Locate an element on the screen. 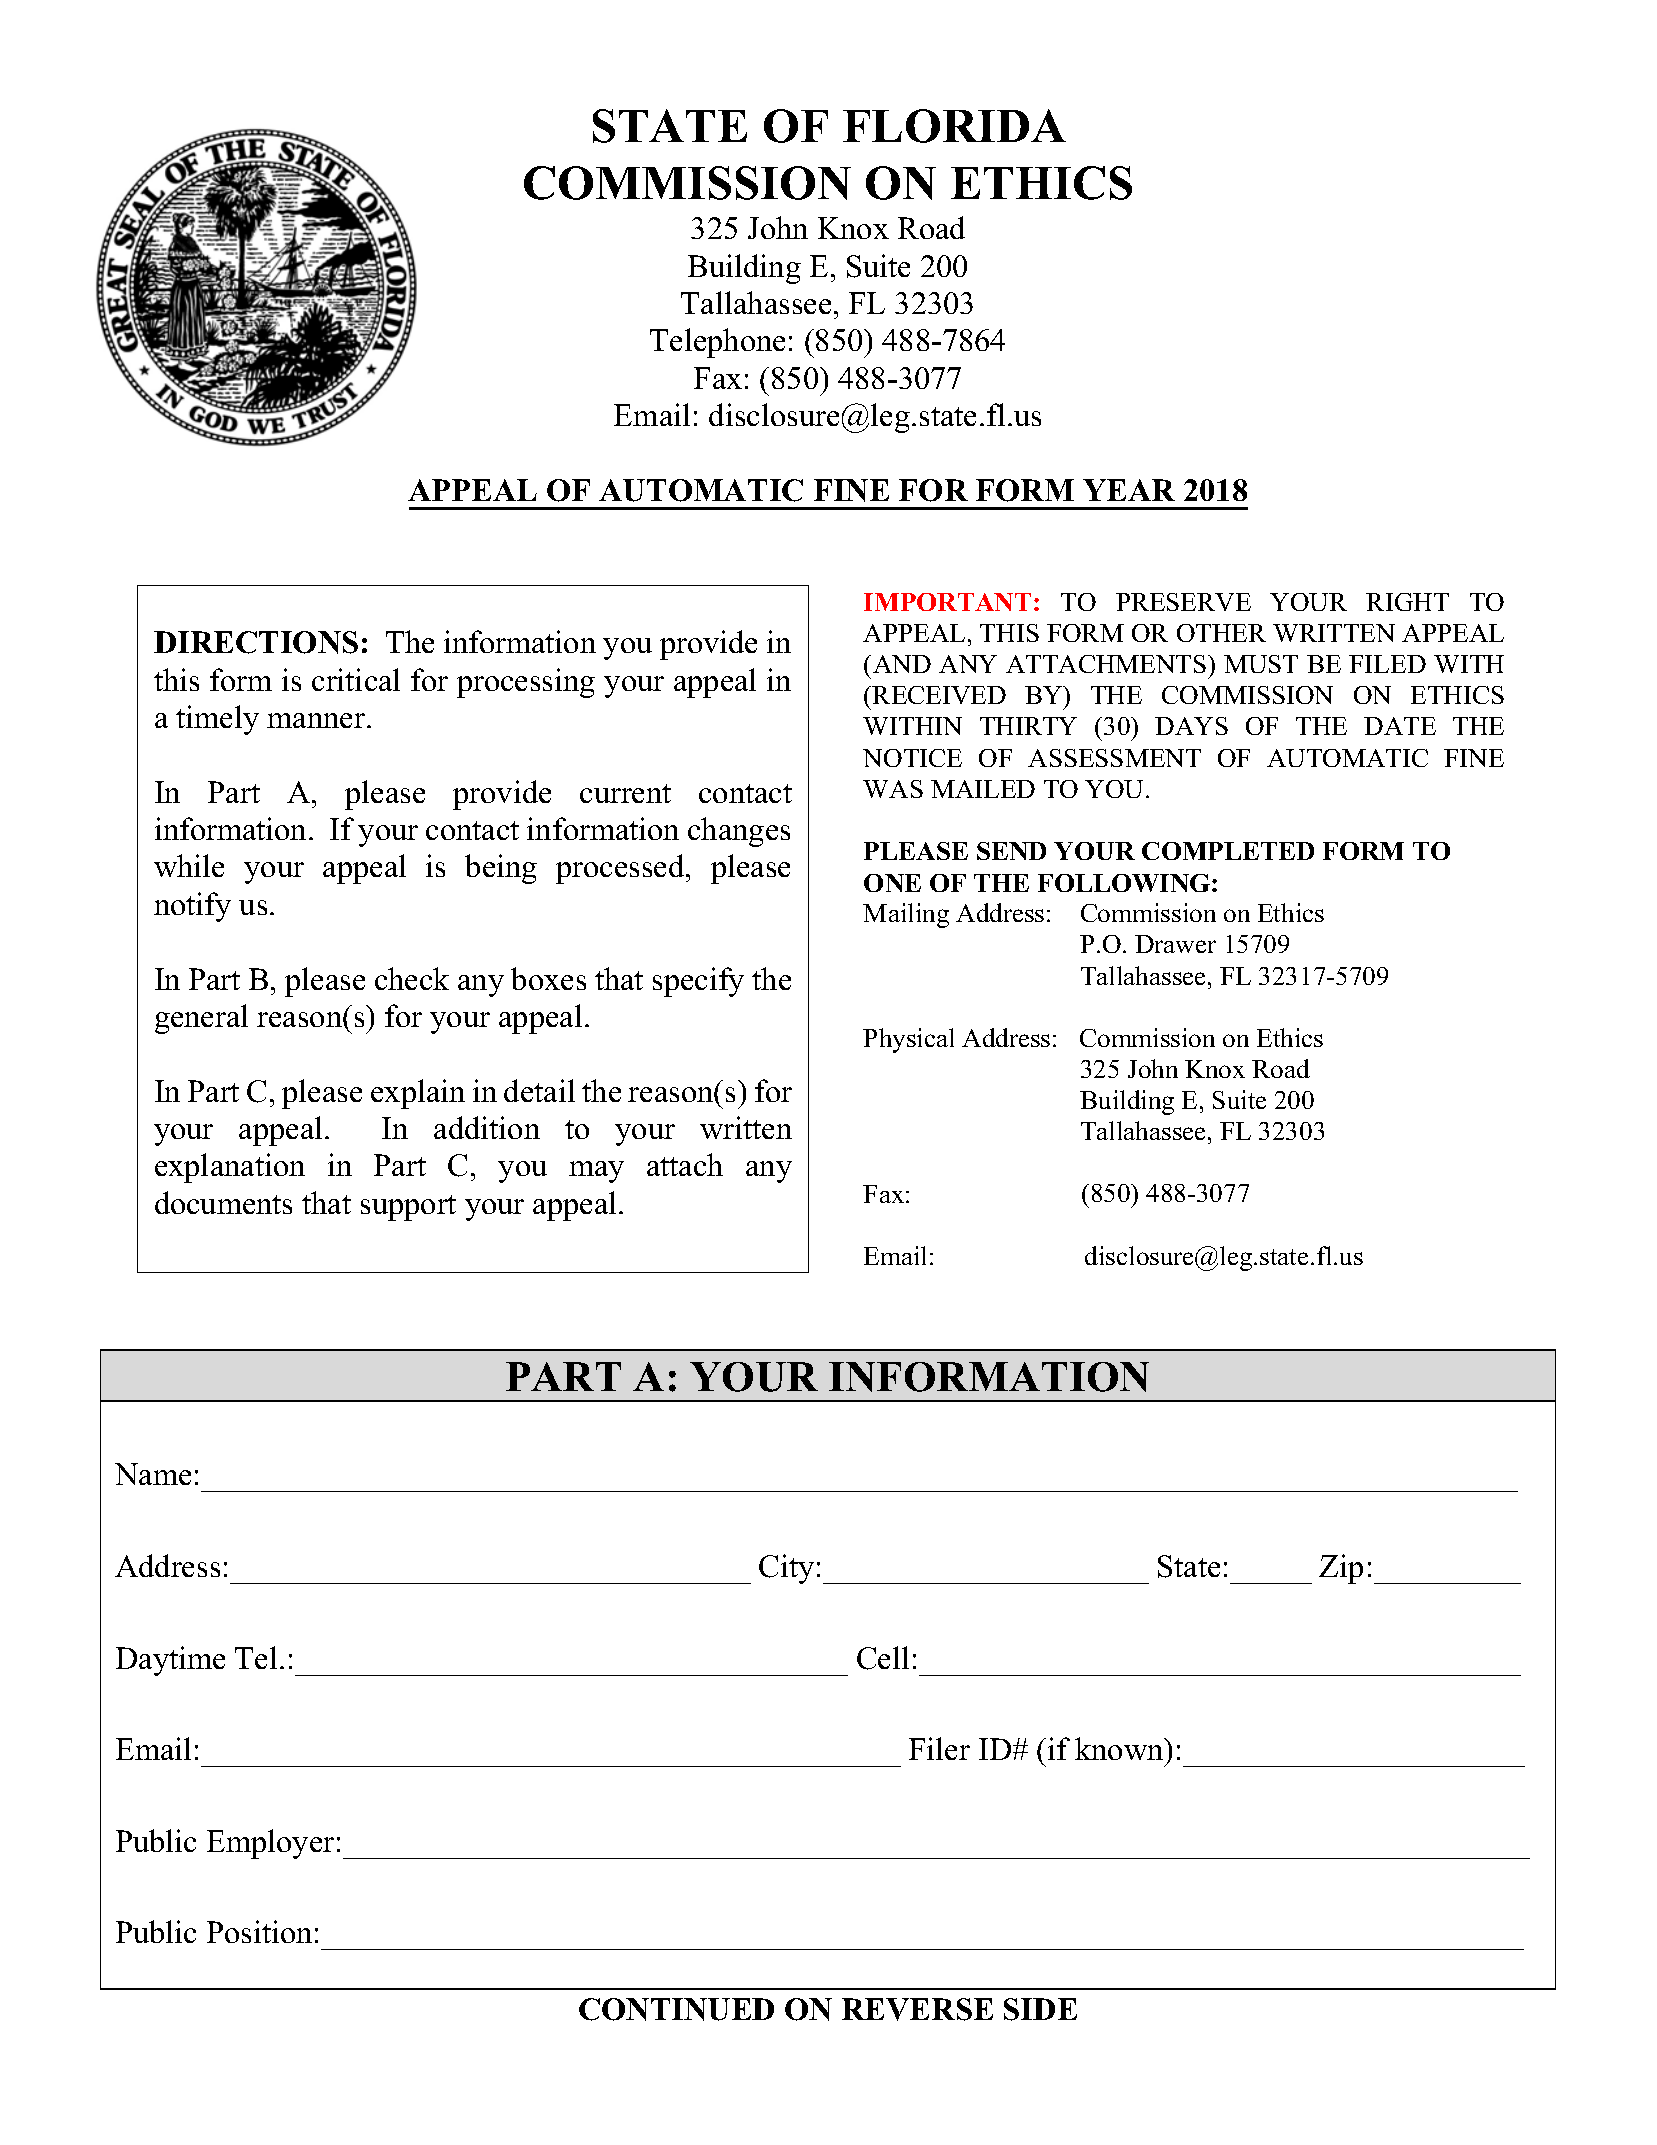 Image resolution: width=1657 pixels, height=2145 pixels. SIDE is located at coordinates (1040, 2009).
